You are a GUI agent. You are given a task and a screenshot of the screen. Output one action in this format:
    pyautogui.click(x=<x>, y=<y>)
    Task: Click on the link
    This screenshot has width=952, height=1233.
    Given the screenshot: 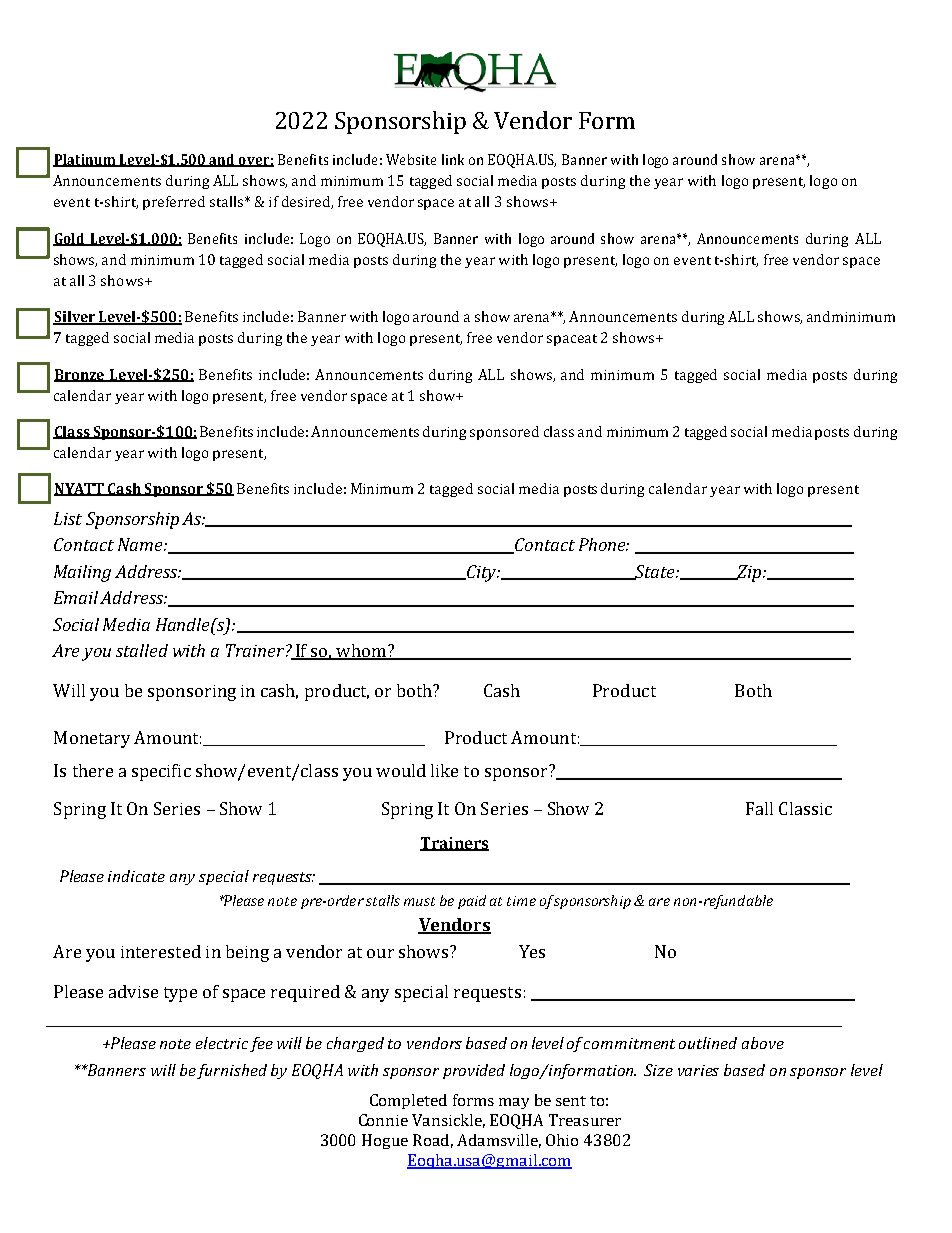 What is the action you would take?
    pyautogui.click(x=453, y=159)
